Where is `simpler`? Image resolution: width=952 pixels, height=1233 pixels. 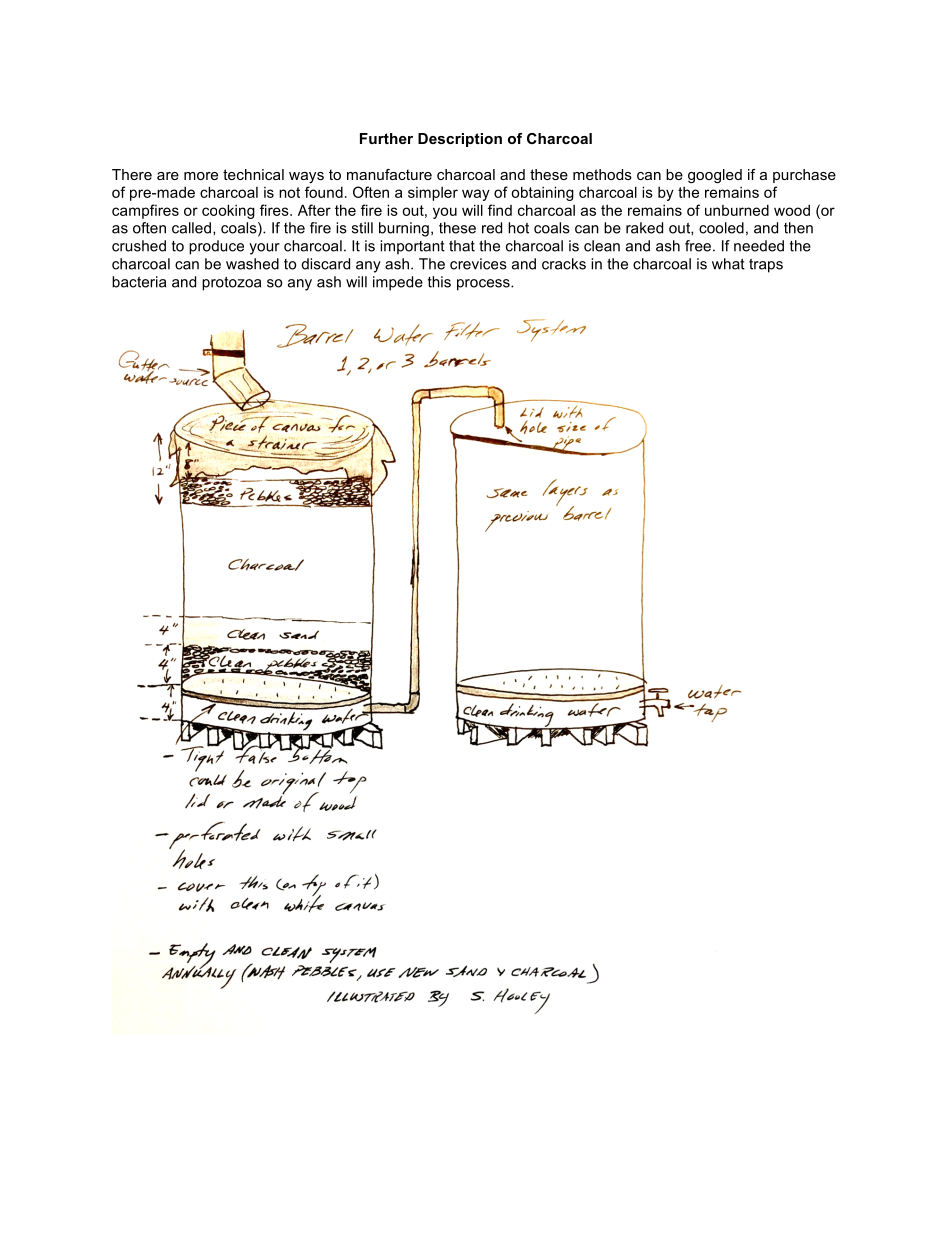
simpler is located at coordinates (433, 194).
